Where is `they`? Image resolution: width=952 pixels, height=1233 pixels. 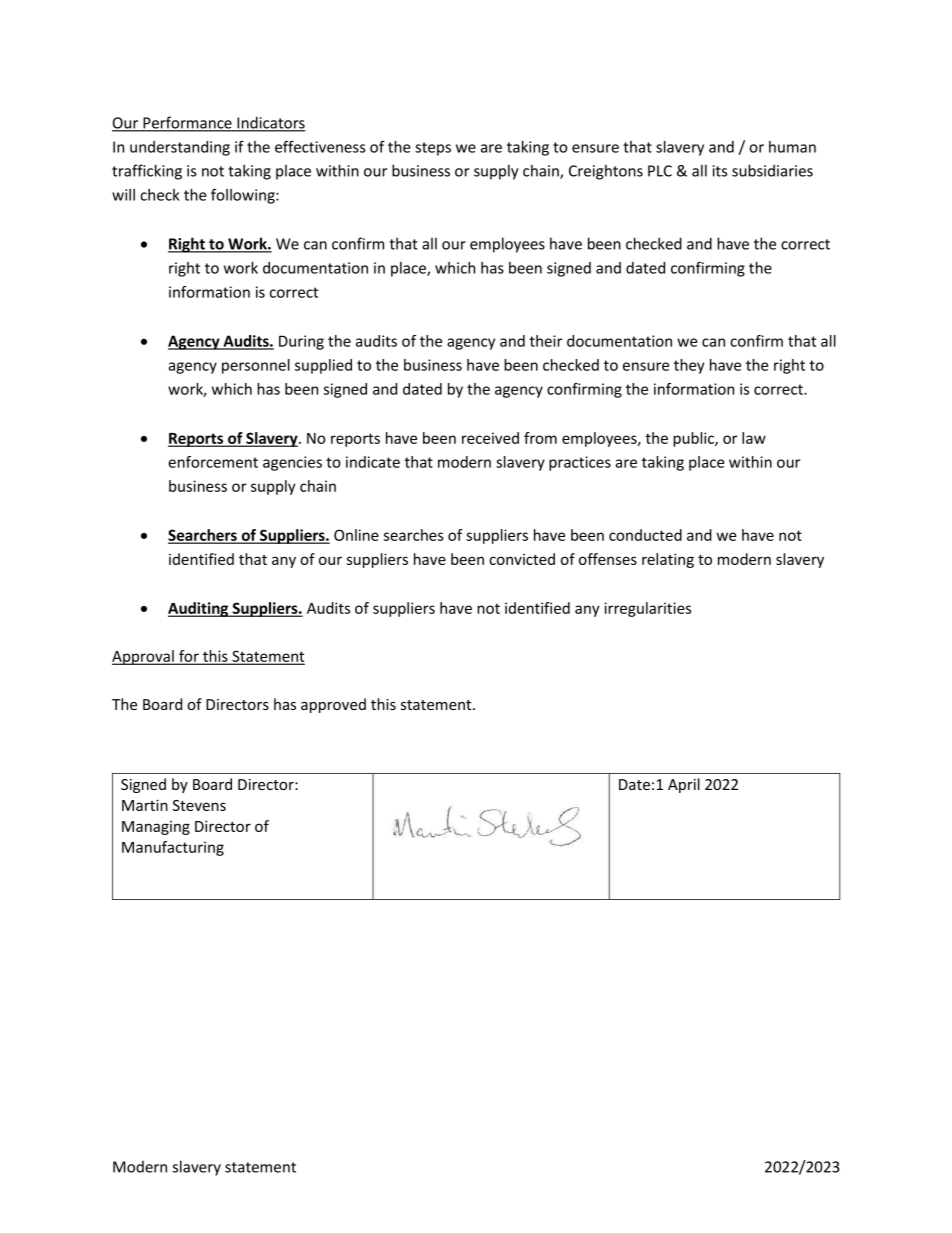 they is located at coordinates (689, 366).
